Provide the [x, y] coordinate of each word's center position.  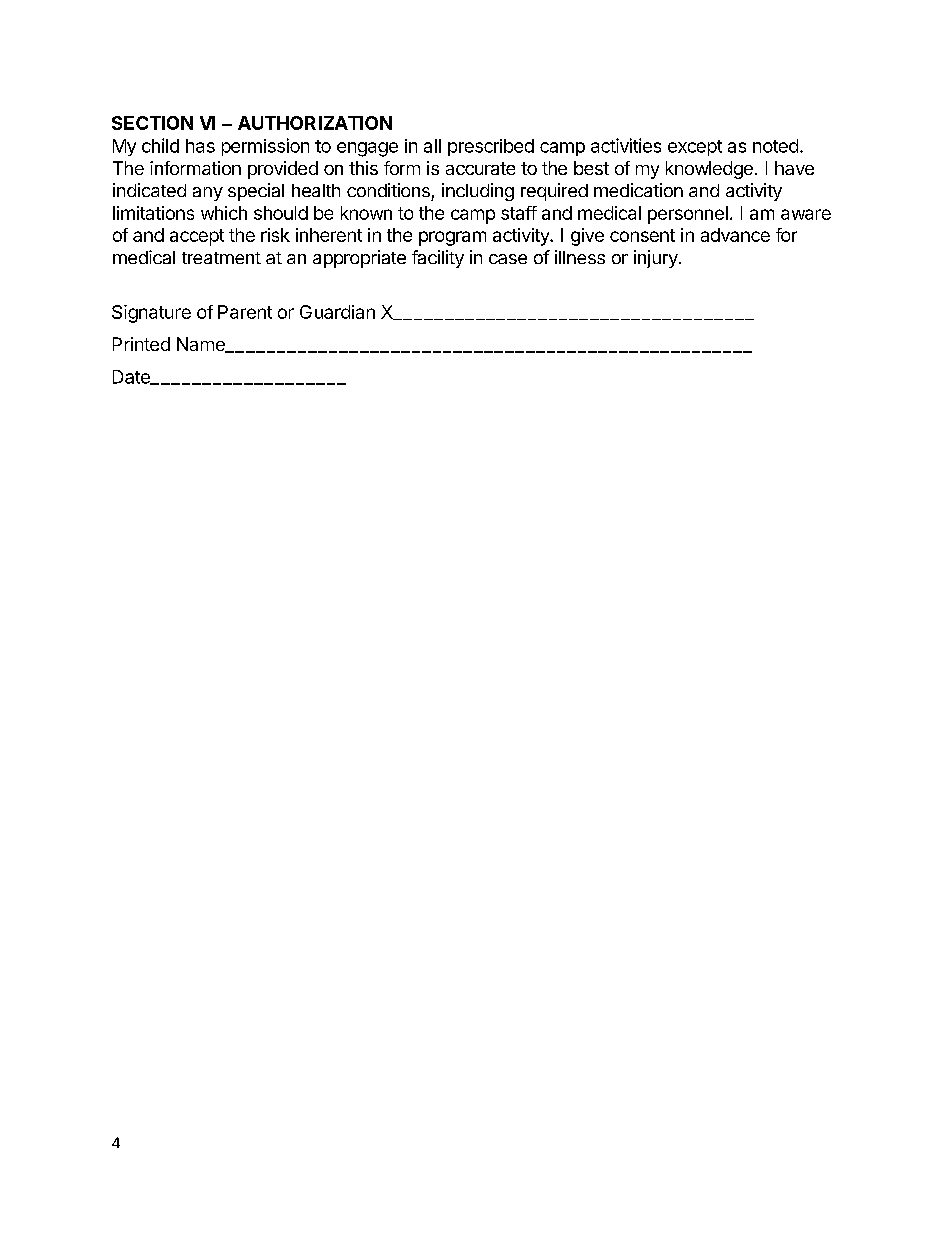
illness [580, 257]
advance [735, 235]
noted [775, 146]
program [452, 238]
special [256, 192]
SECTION [152, 123]
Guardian [337, 312]
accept [197, 237]
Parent [245, 312]
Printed [141, 344]
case [508, 259]
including [478, 192]
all [432, 146]
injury [656, 259]
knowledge [709, 170]
